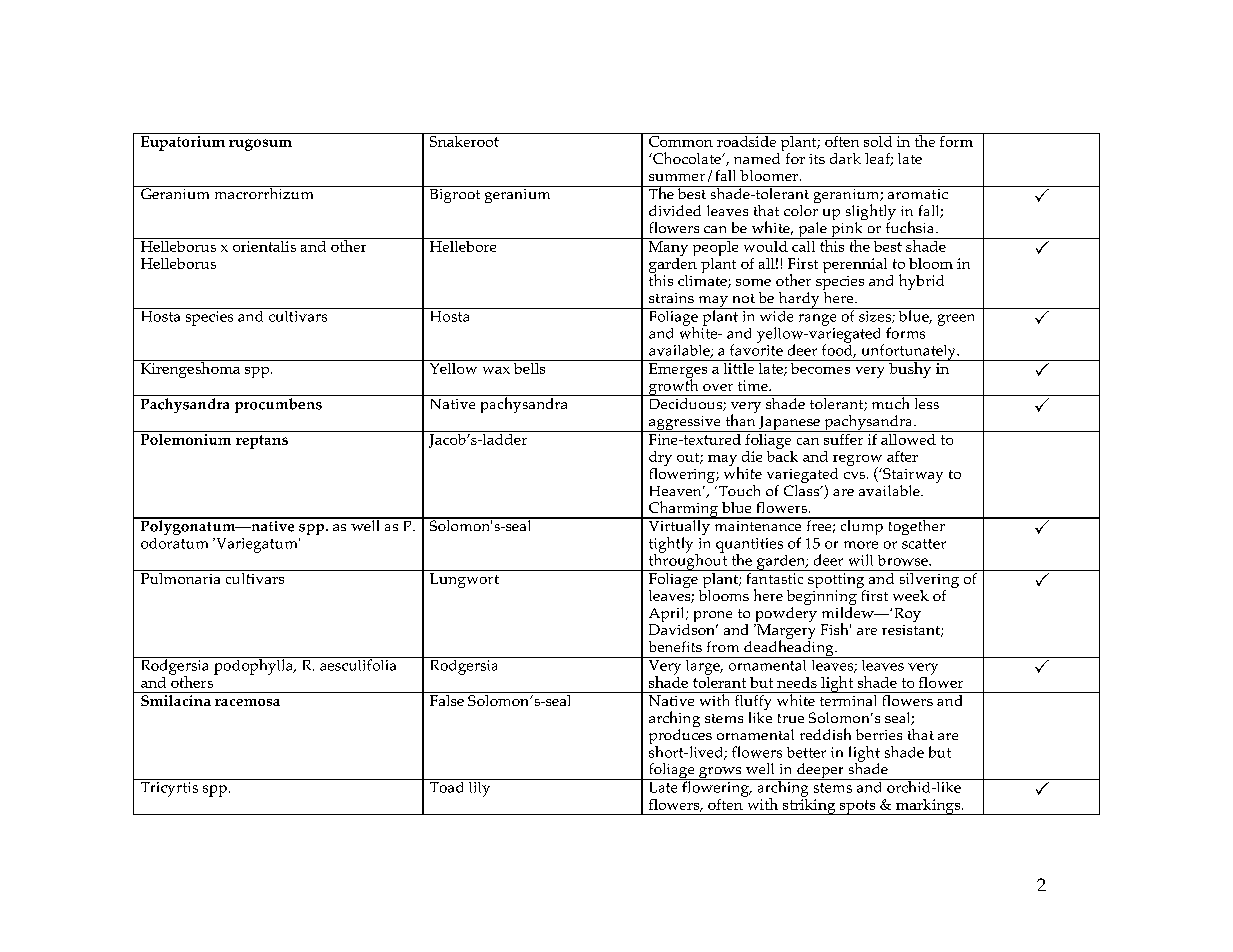  I want to click on Pulmonaria, so click(180, 577).
